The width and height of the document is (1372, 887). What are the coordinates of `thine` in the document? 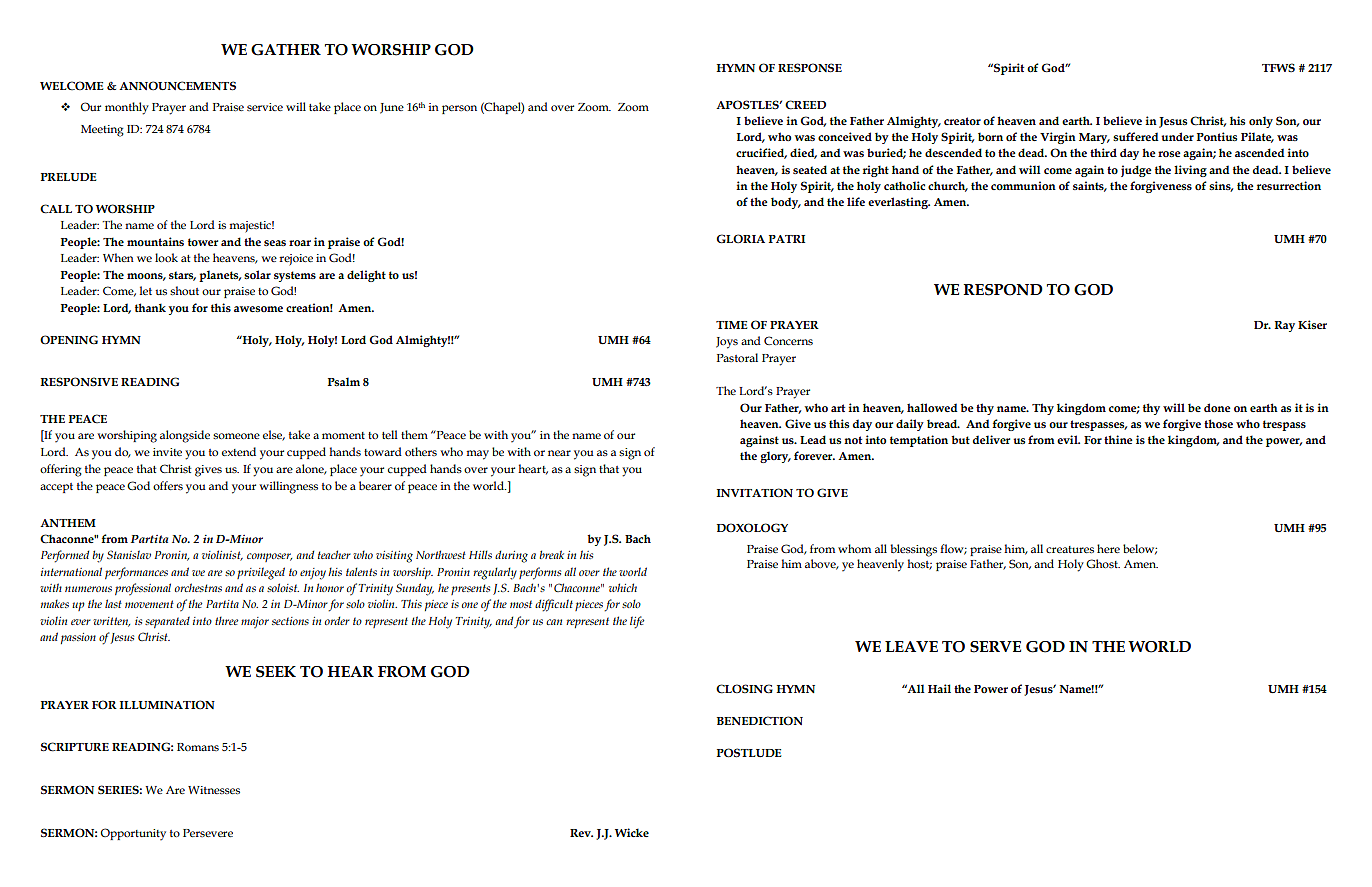 It's located at (1118, 439).
